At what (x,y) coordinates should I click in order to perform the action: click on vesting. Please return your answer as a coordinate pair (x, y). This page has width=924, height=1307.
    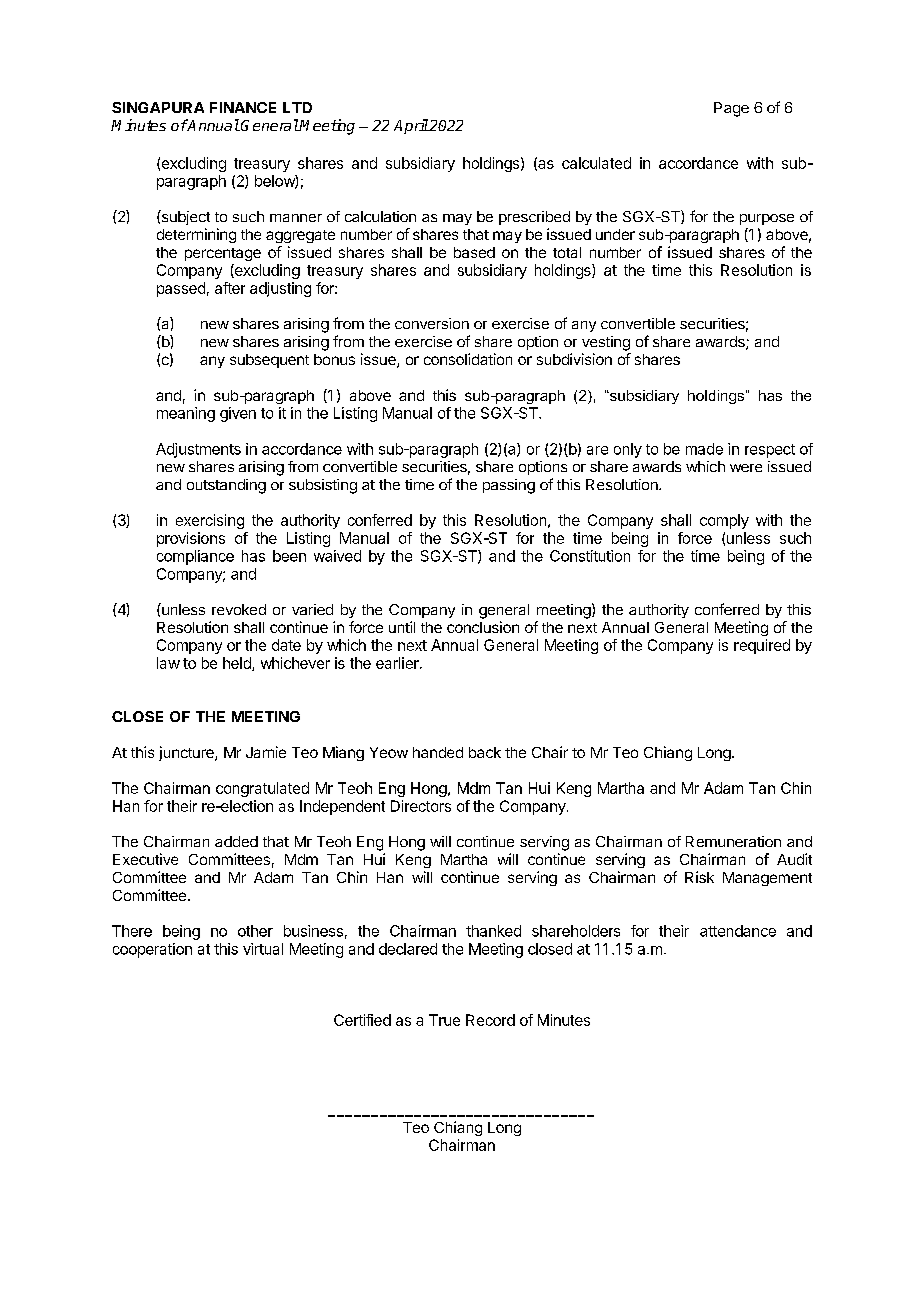
    Looking at the image, I should click on (606, 343).
